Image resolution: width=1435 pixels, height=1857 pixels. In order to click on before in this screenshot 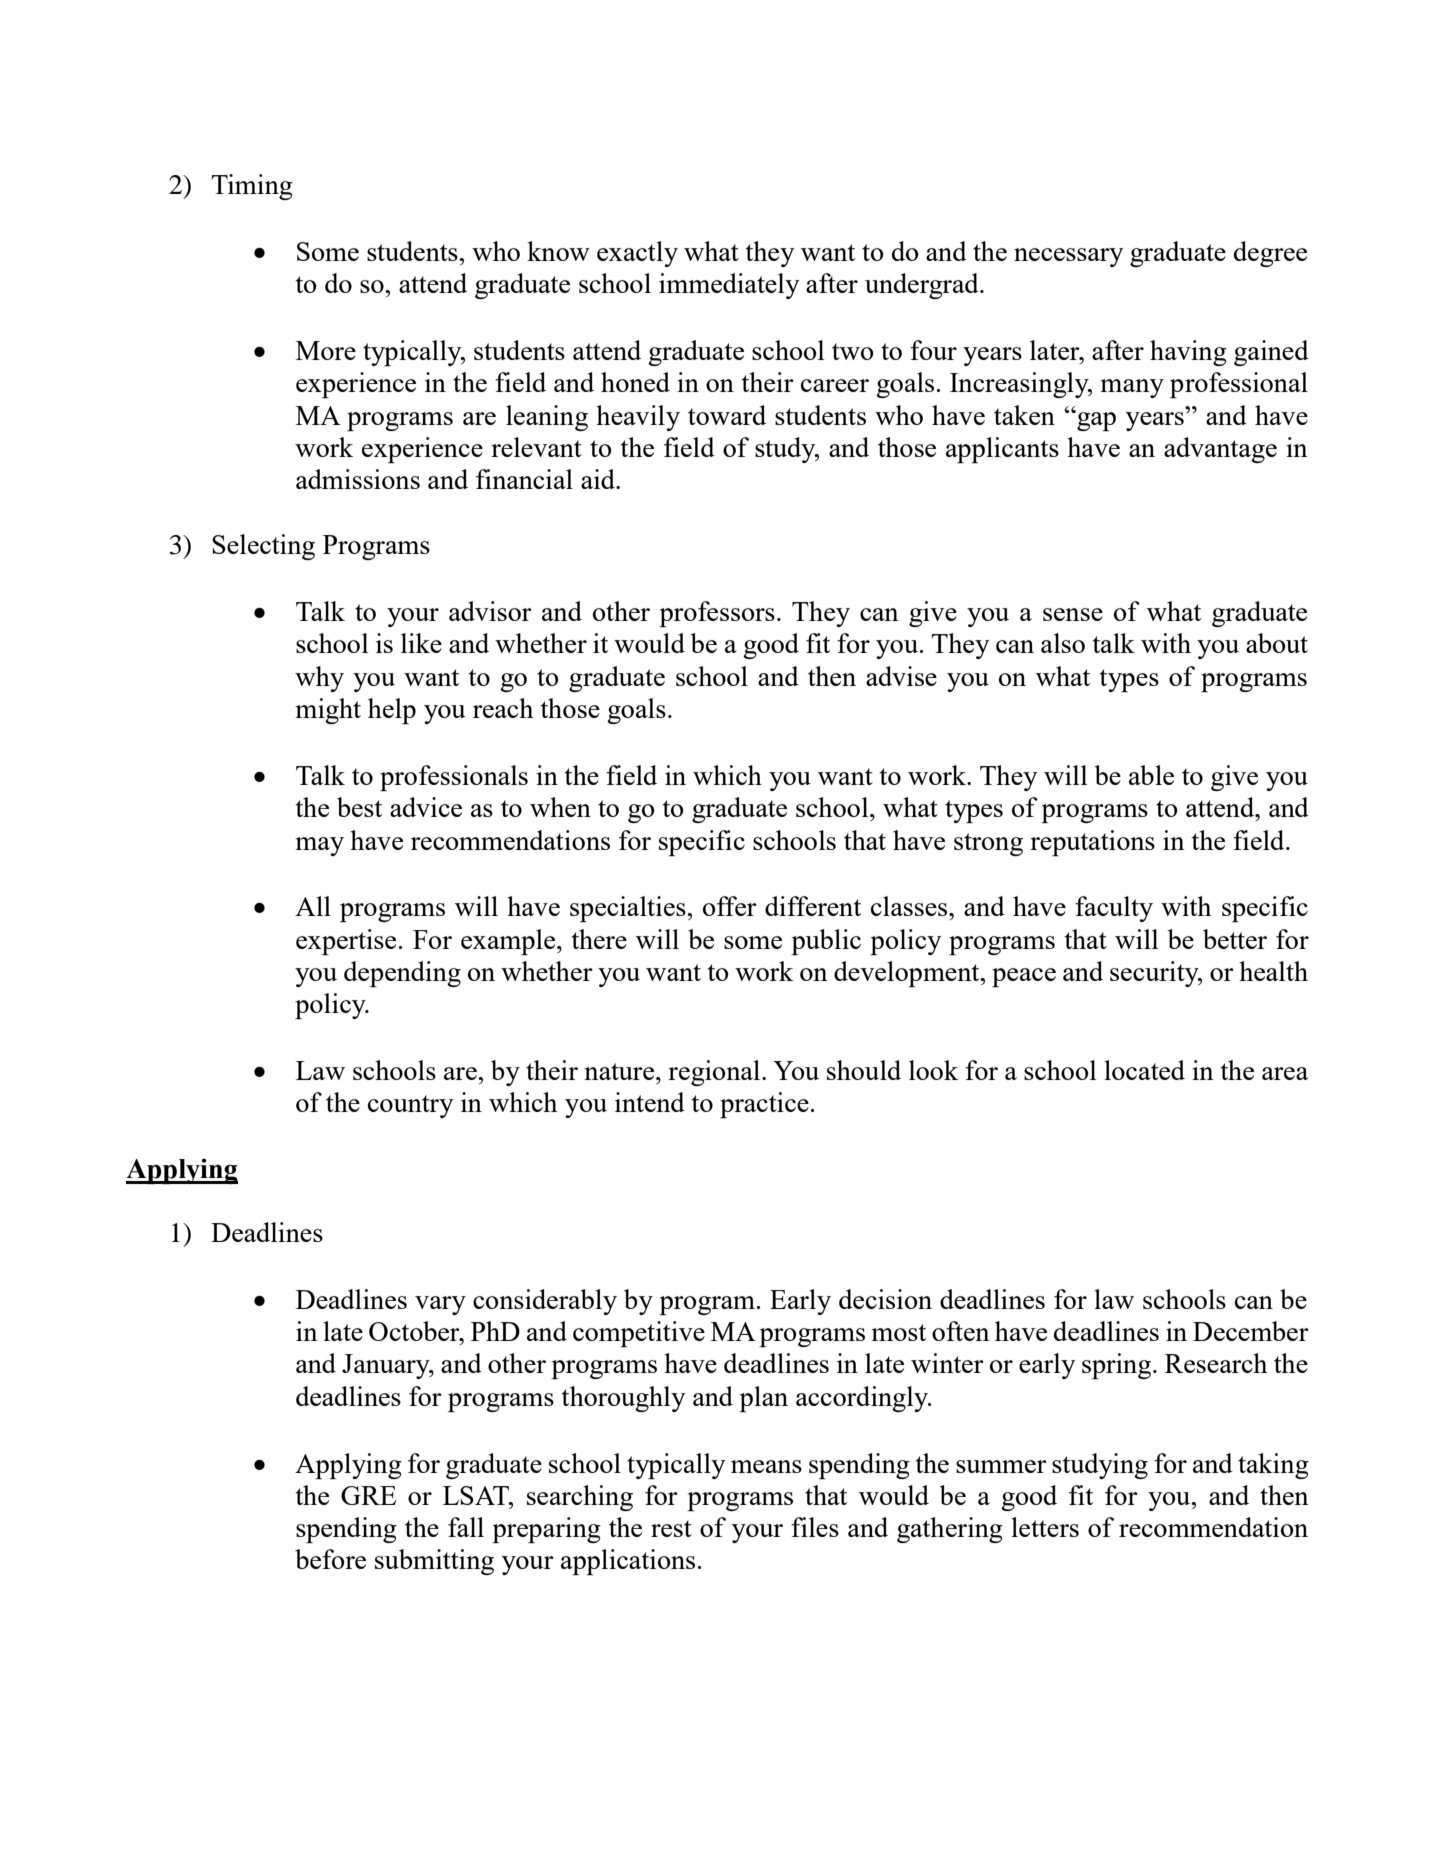, I will do `click(330, 1559)`.
